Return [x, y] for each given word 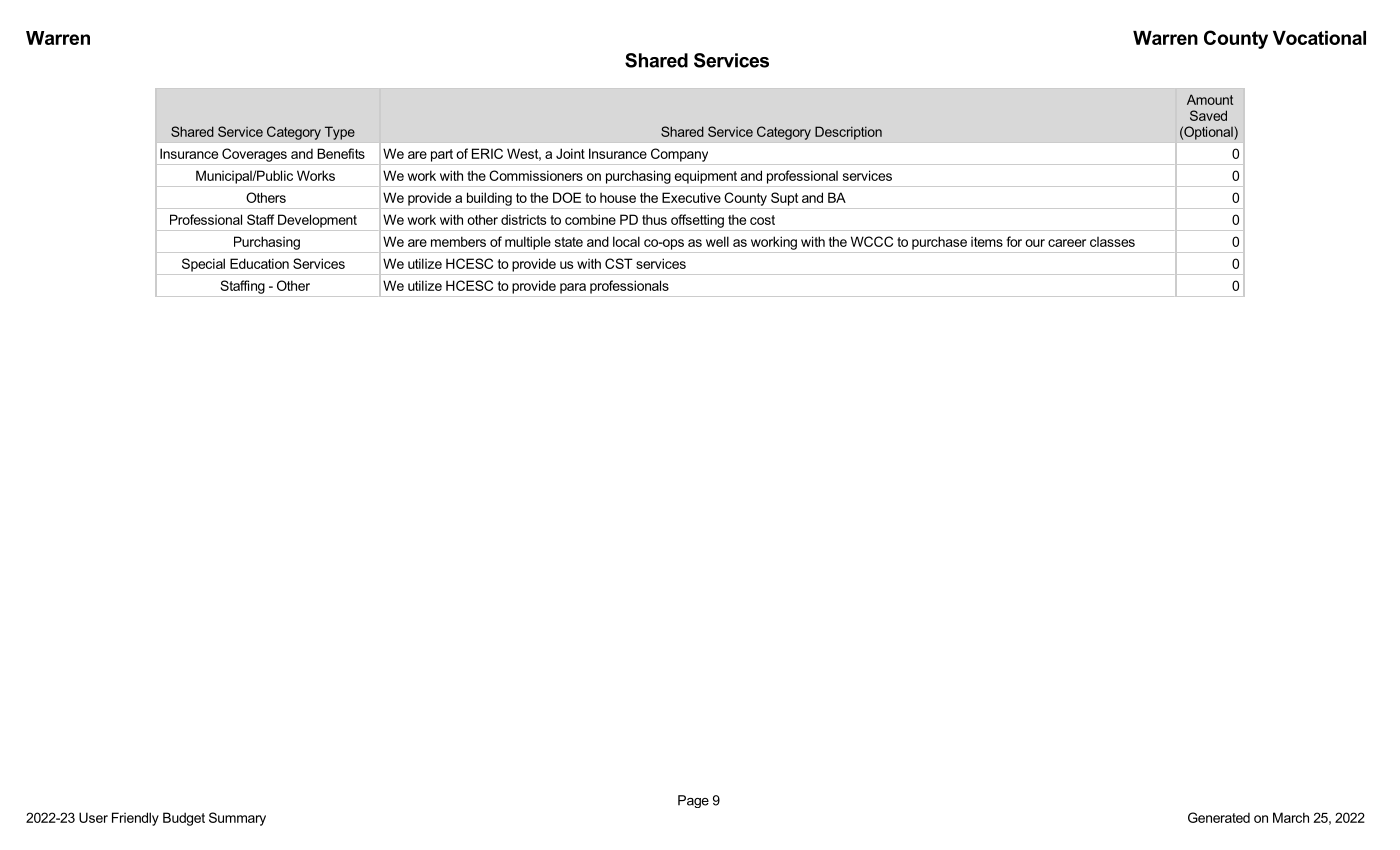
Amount [1210, 99]
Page [693, 801]
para [573, 288]
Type [340, 133]
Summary [237, 819]
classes [1112, 242]
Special [203, 265]
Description [848, 133]
